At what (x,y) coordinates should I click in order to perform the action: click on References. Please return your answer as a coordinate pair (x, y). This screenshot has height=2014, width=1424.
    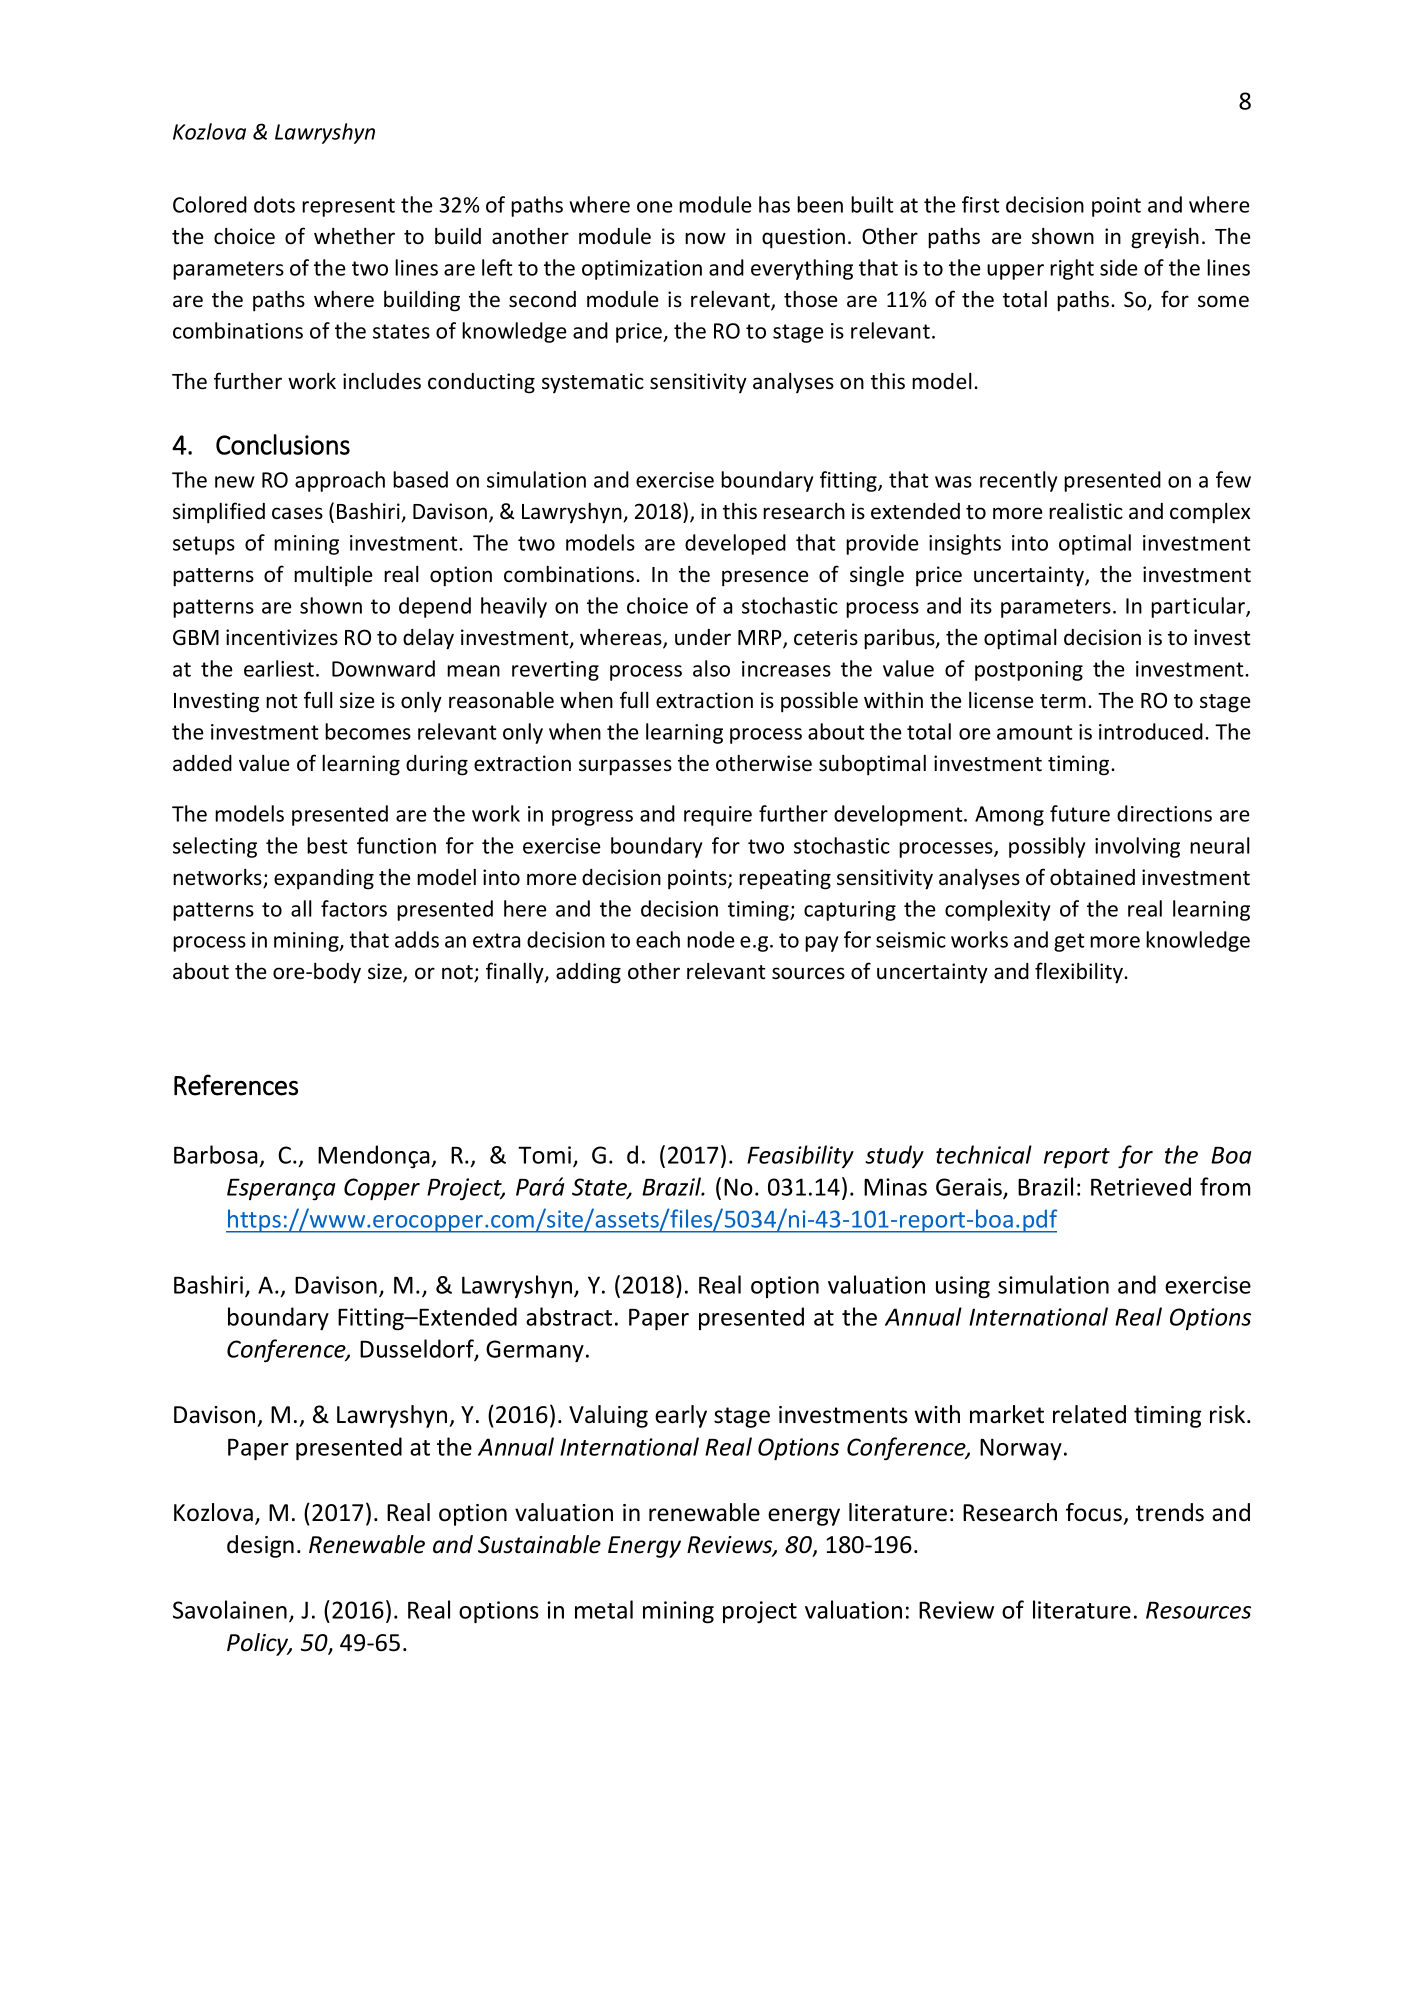
    Looking at the image, I should click on (236, 1085).
